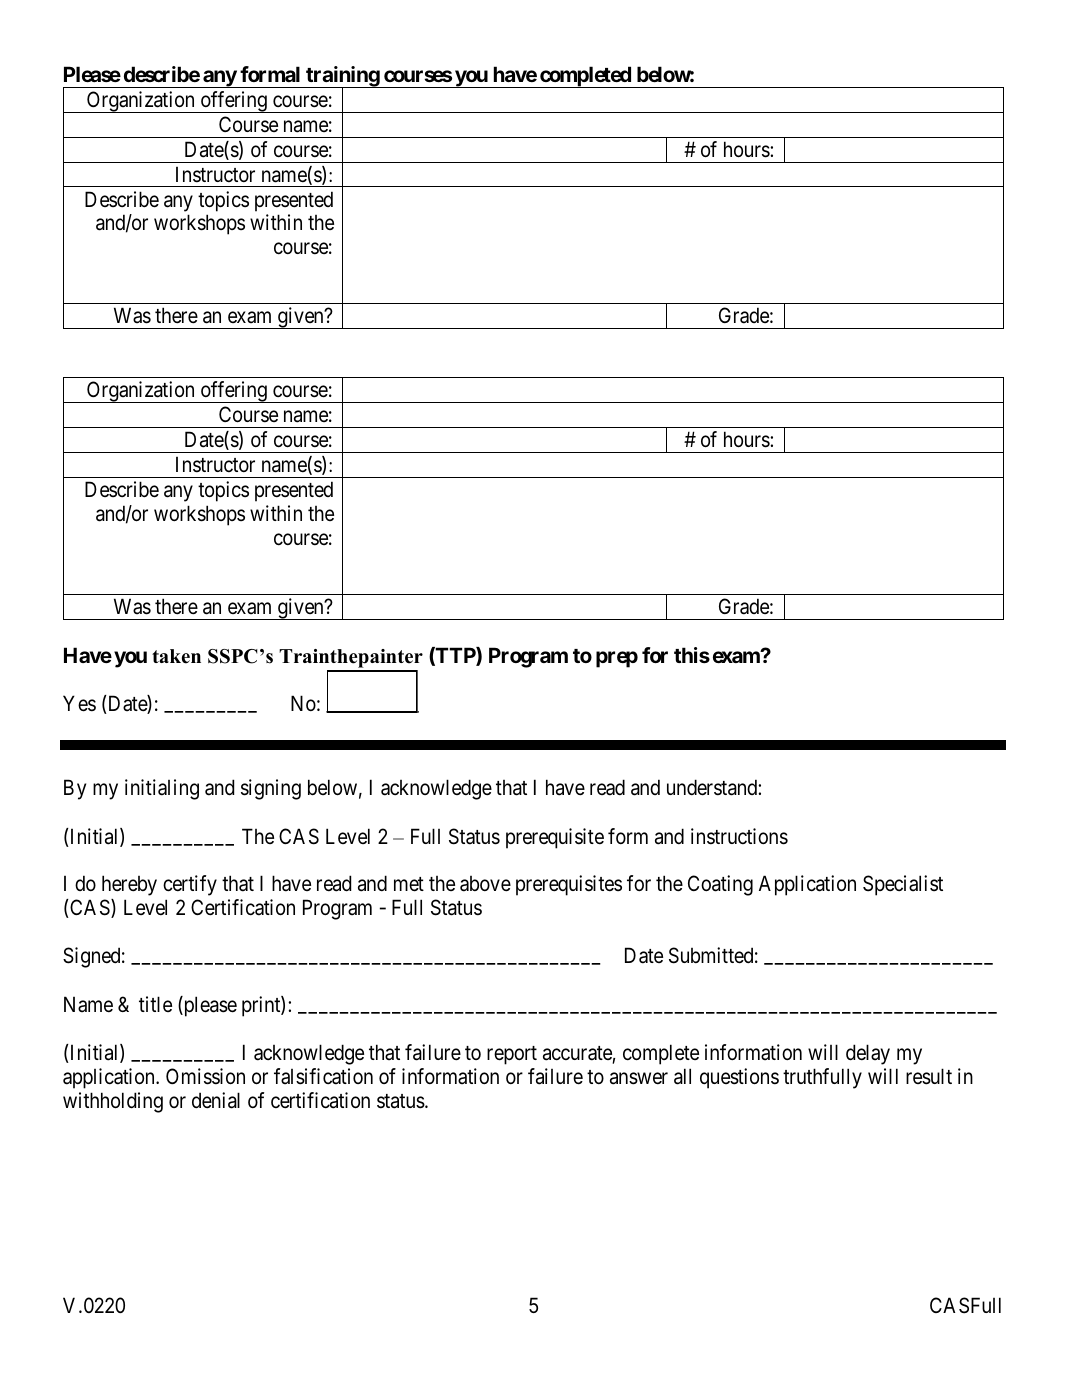  Describe the element at coordinates (176, 656) in the screenshot. I see `taken` at that location.
